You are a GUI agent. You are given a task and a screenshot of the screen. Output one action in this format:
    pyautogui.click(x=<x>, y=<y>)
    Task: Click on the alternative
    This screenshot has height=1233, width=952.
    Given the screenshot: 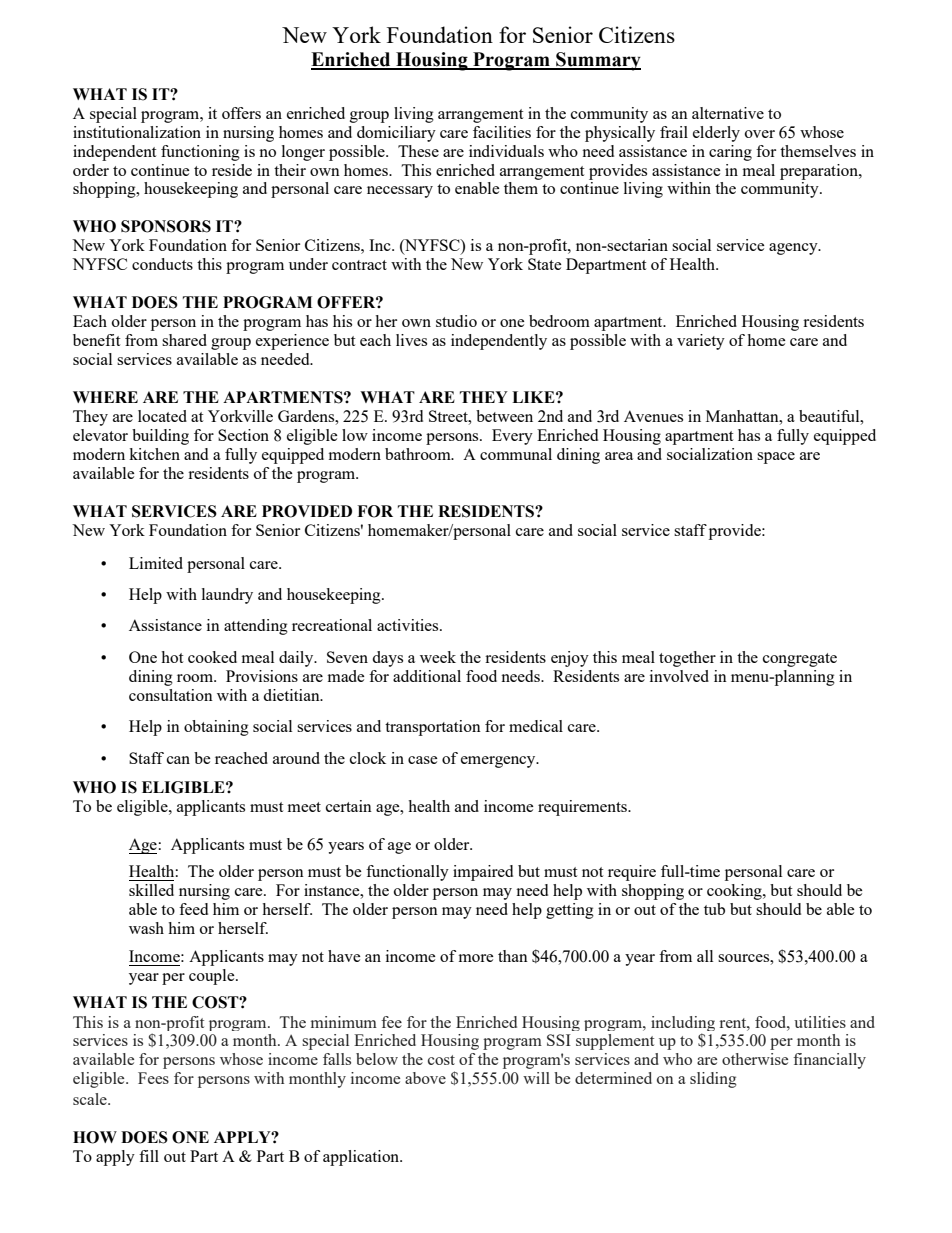 What is the action you would take?
    pyautogui.click(x=728, y=113)
